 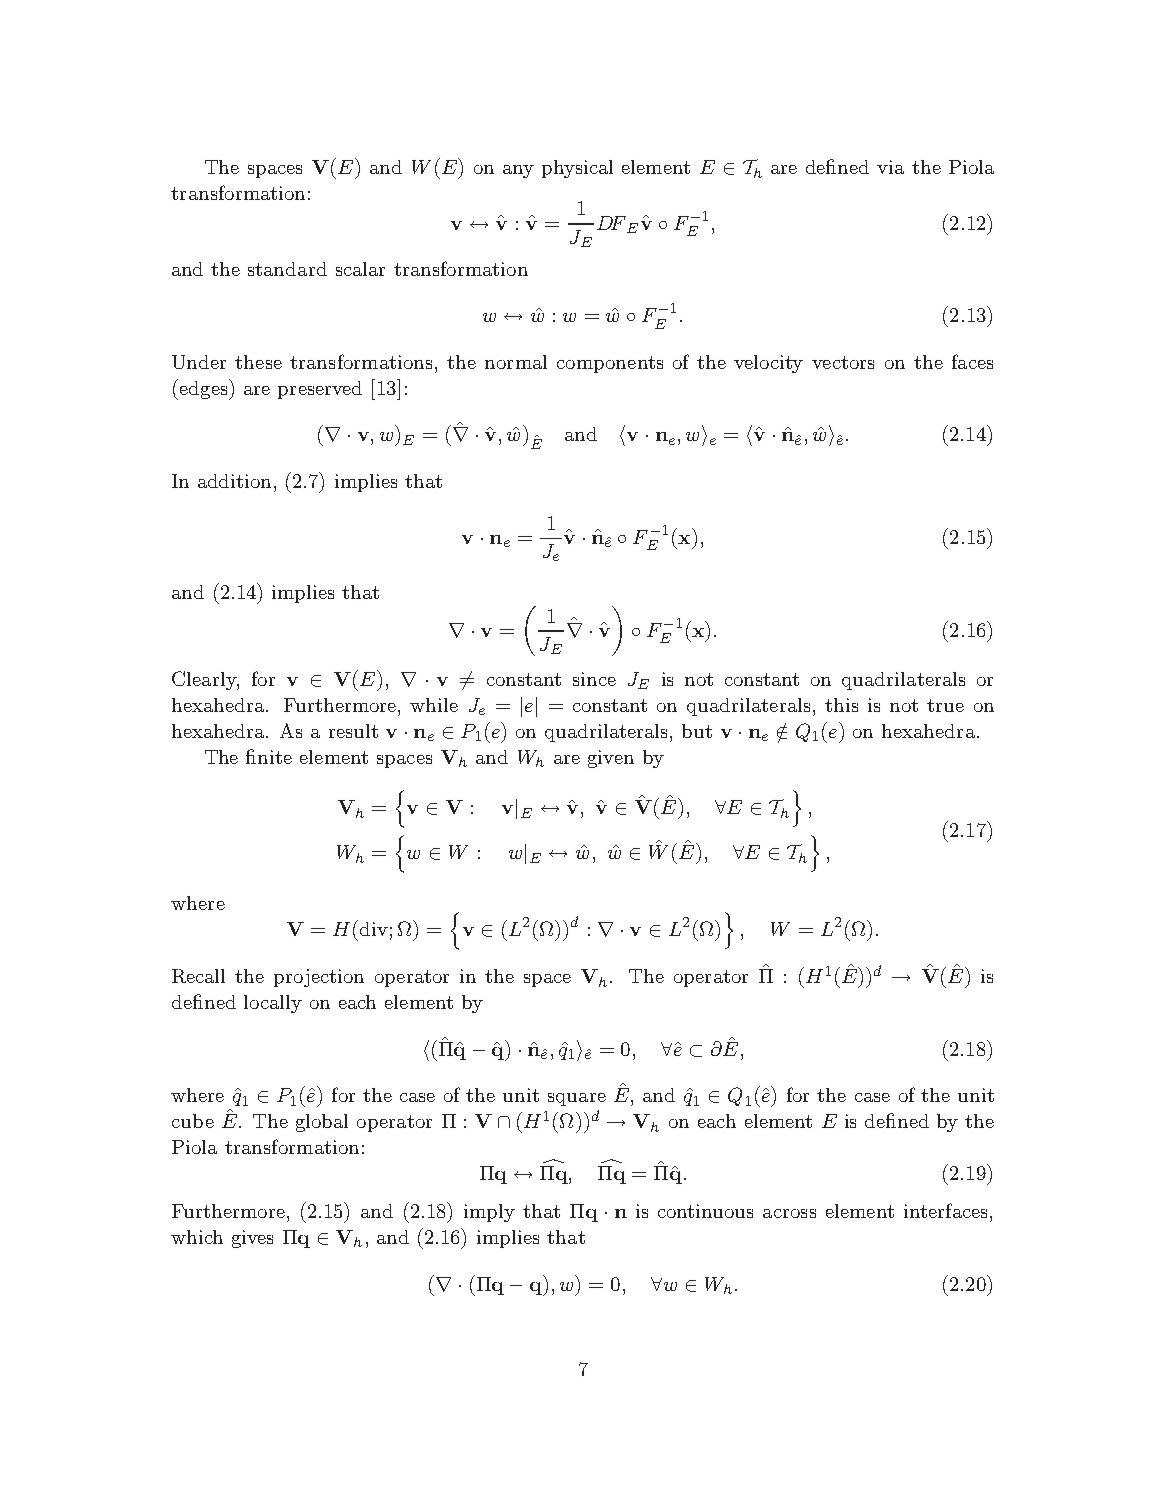 What do you see at coordinates (843, 362) in the screenshot?
I see `vectors` at bounding box center [843, 362].
